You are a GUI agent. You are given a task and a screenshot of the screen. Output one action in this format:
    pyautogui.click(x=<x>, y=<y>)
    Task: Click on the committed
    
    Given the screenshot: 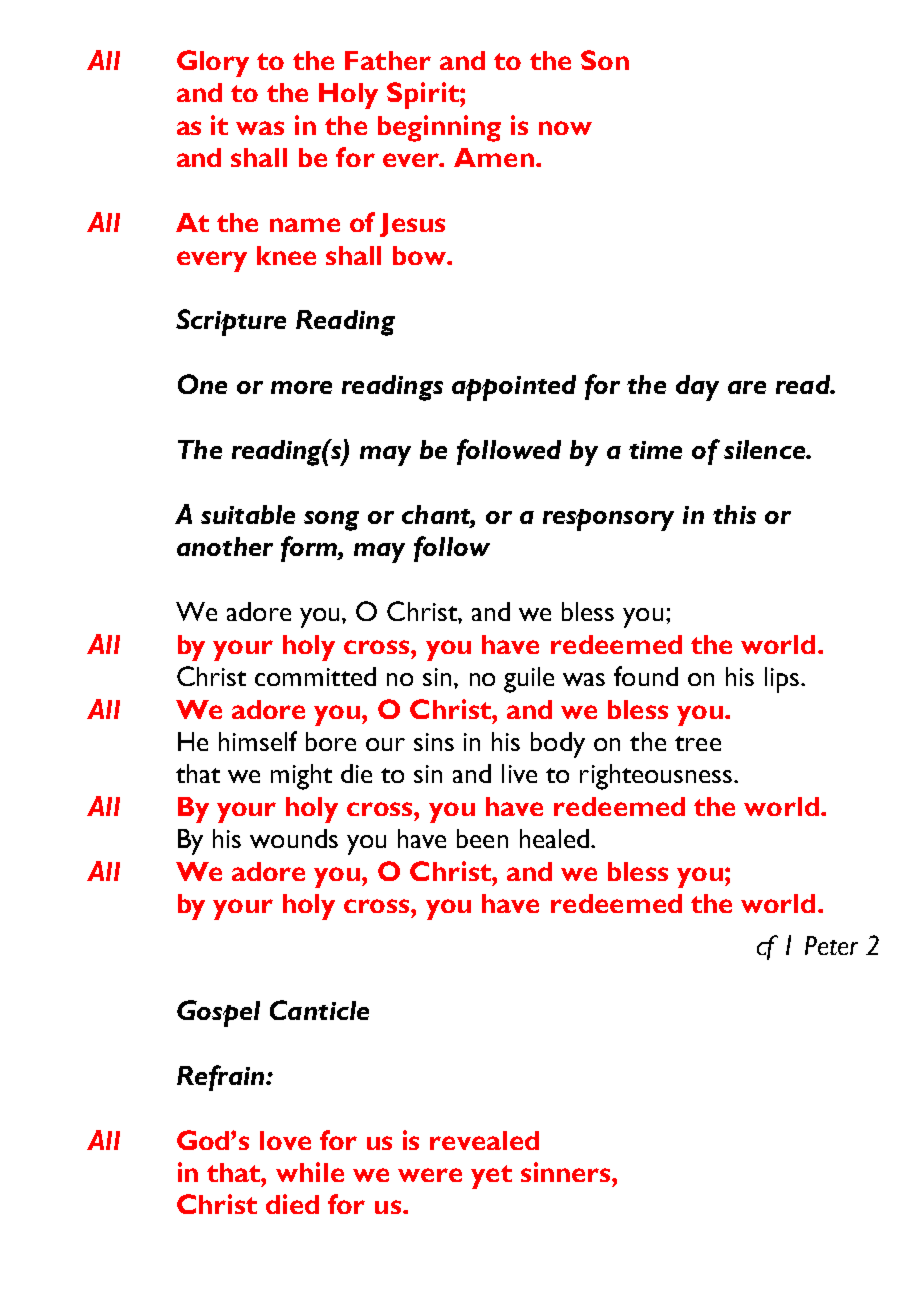 What is the action you would take?
    pyautogui.click(x=315, y=676)
